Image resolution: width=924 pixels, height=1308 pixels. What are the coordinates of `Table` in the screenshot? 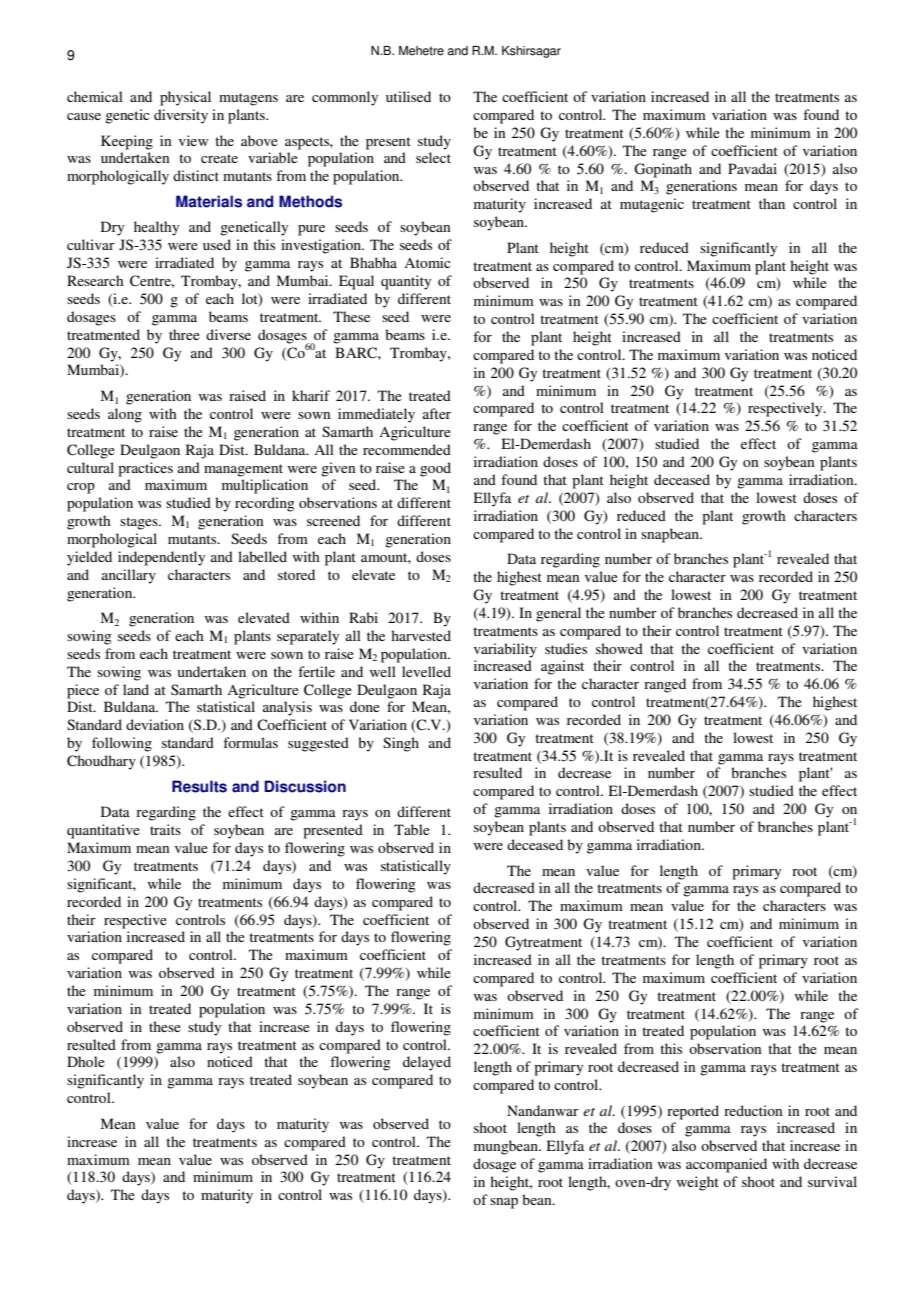 It's located at (412, 829).
